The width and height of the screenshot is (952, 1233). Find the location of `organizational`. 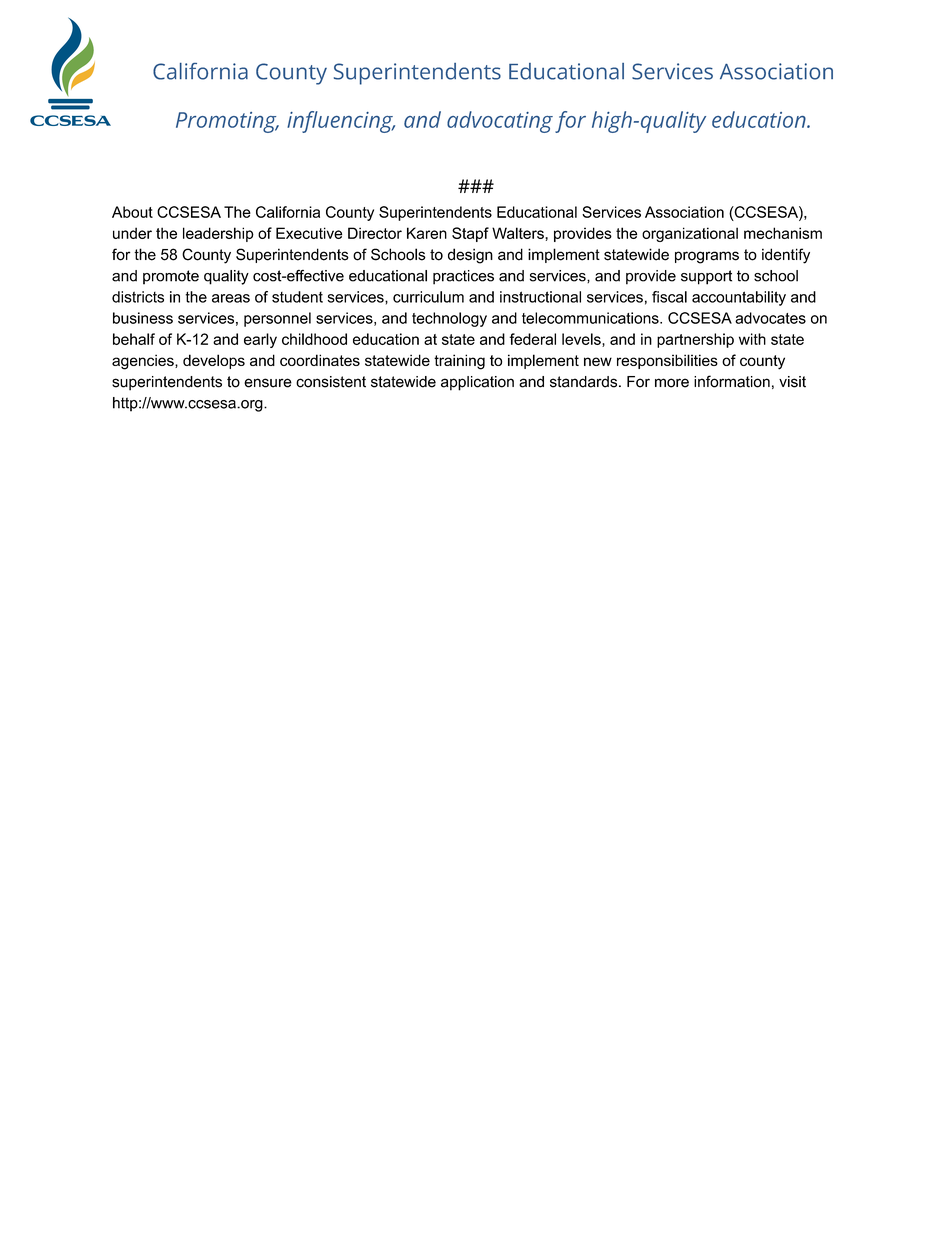

organizational is located at coordinates (690, 234).
